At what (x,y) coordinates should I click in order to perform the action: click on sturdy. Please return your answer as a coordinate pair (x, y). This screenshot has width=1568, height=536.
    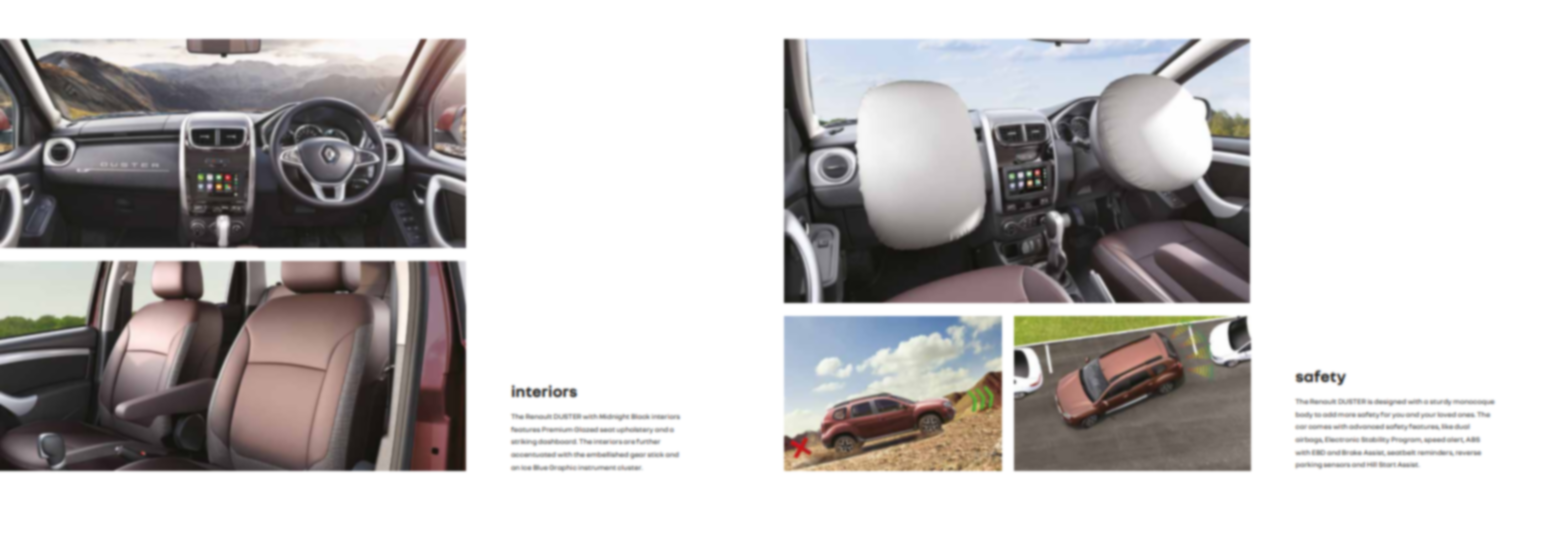
    Looking at the image, I should click on (1441, 402).
